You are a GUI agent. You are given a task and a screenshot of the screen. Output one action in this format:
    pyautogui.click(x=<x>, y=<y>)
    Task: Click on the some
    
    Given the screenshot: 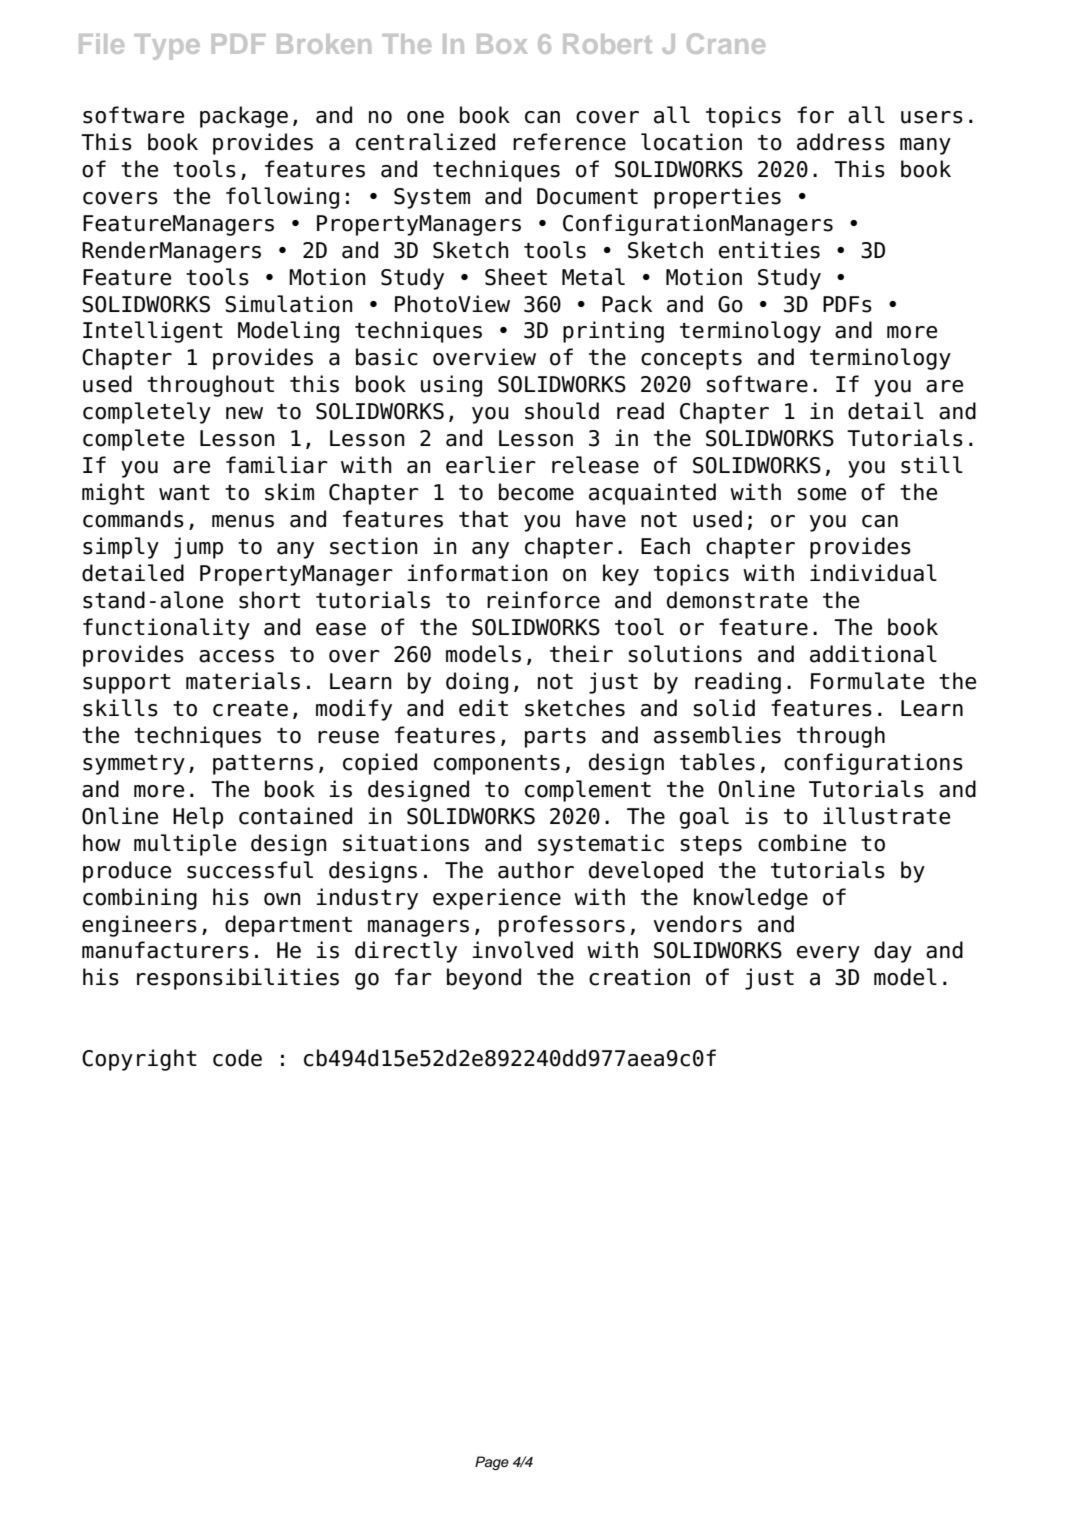 What is the action you would take?
    pyautogui.click(x=821, y=494)
